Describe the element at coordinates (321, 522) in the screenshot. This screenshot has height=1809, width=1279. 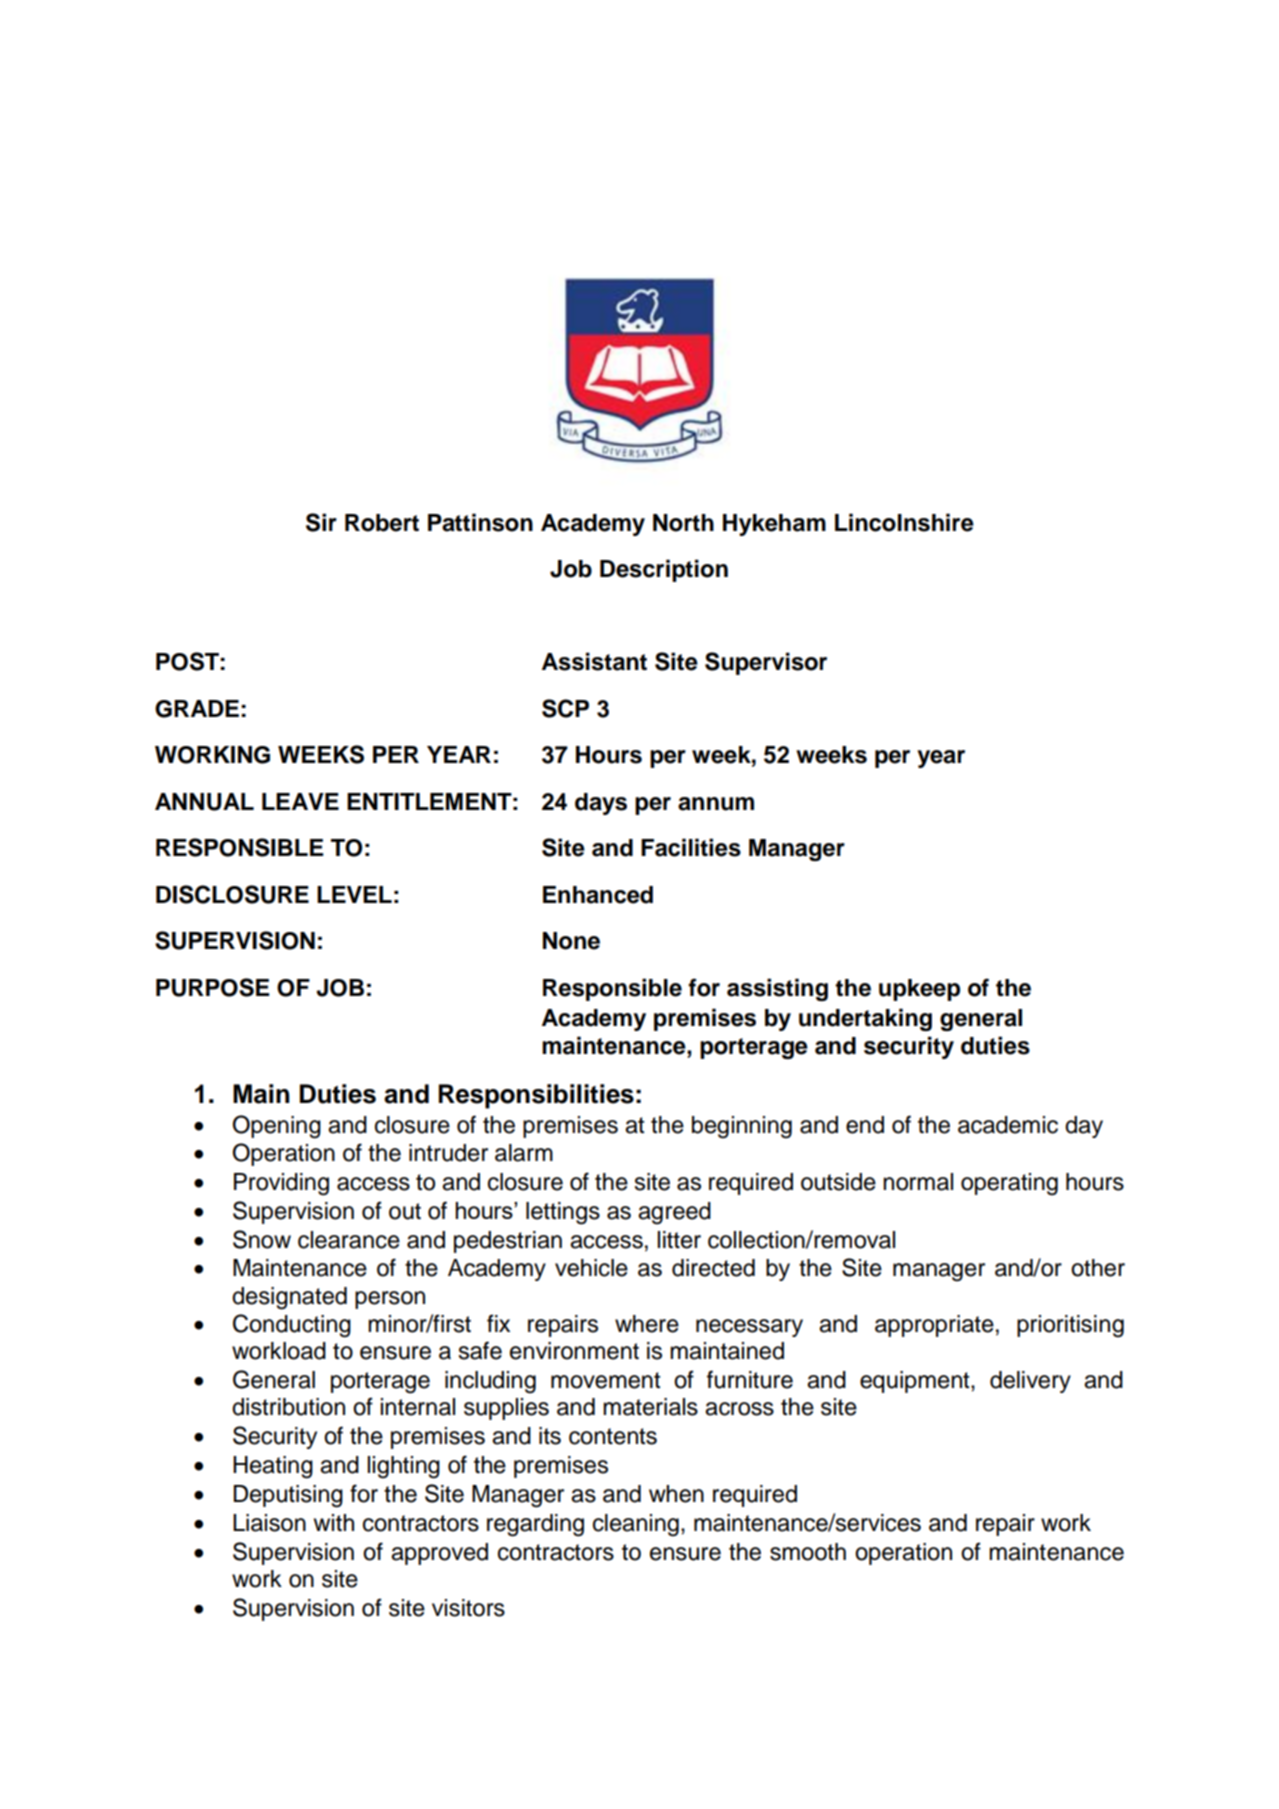
I see `Sir` at that location.
